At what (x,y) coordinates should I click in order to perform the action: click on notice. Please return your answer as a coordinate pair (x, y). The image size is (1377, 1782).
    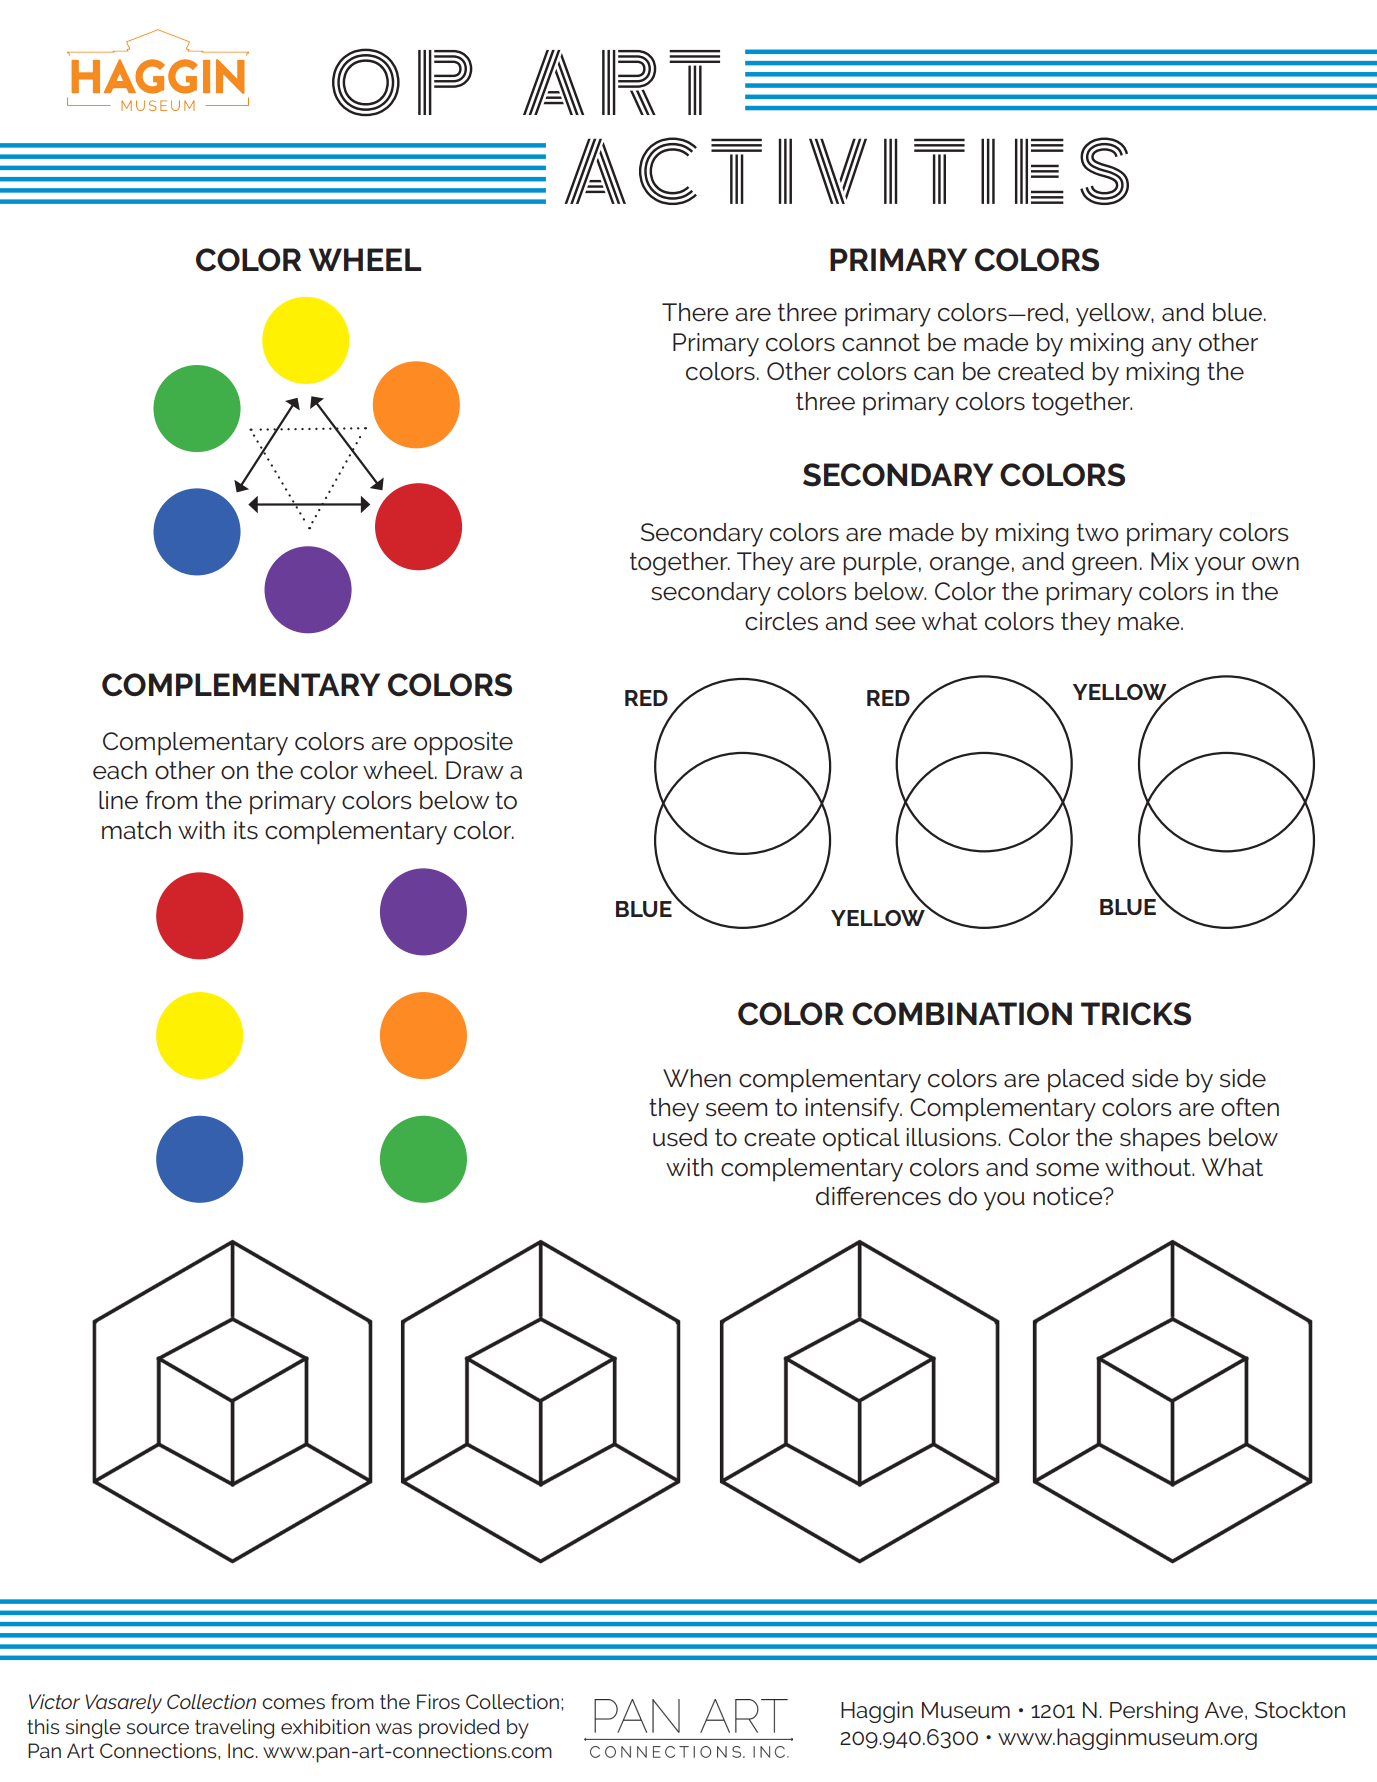
    Looking at the image, I should click on (1069, 1196).
